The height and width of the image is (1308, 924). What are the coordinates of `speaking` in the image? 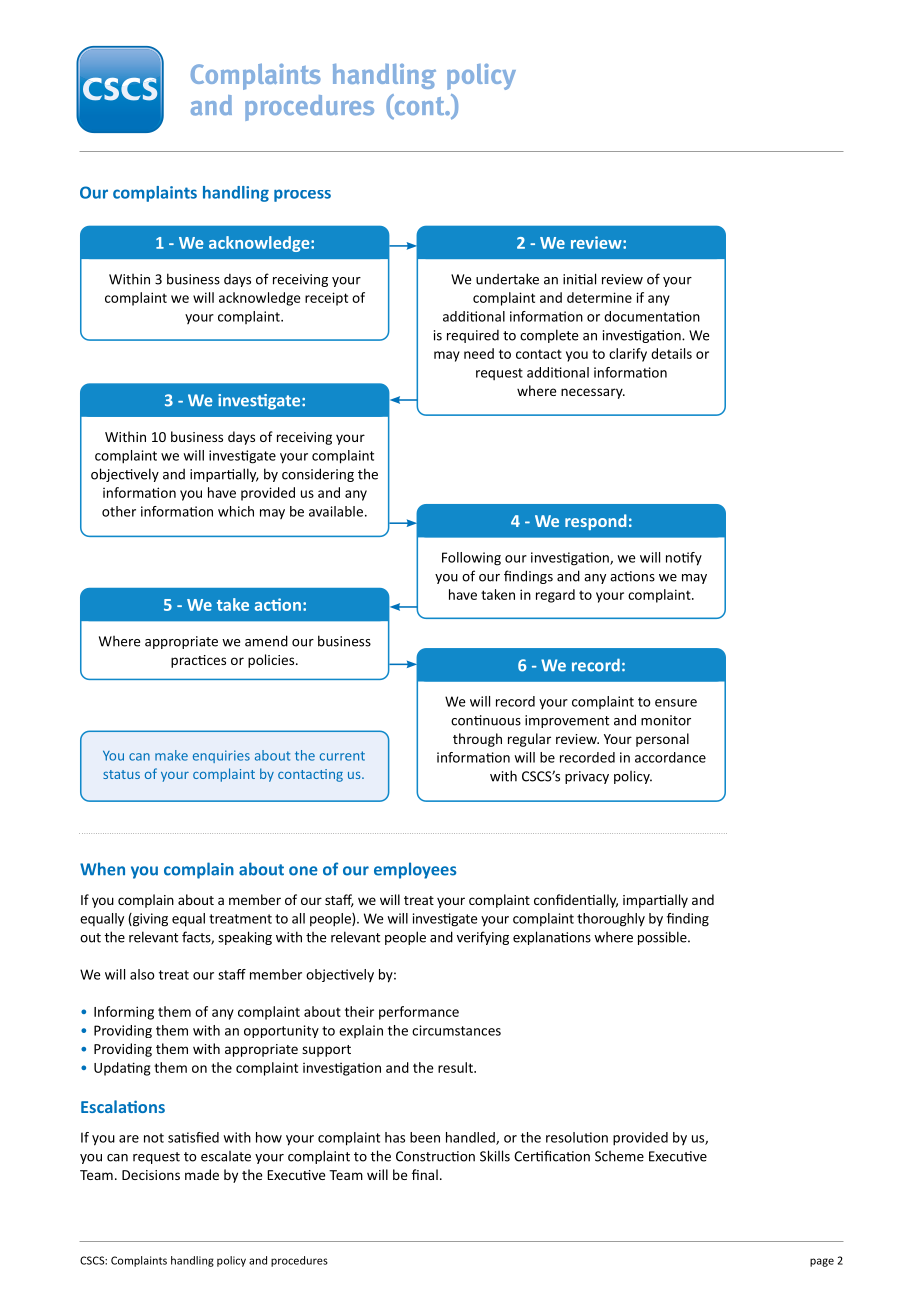 It's located at (245, 938).
